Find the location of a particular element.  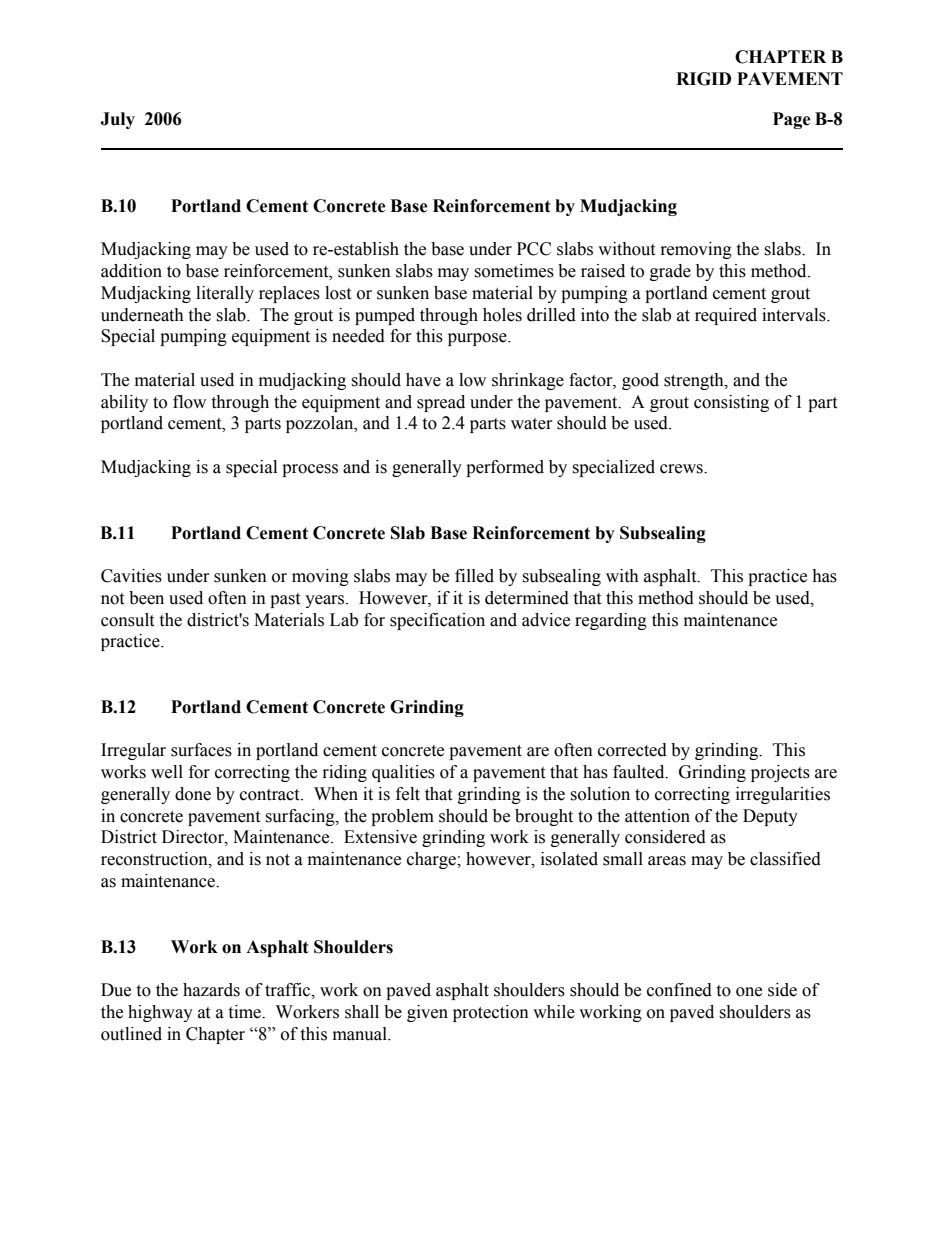

RIGID is located at coordinates (703, 79).
